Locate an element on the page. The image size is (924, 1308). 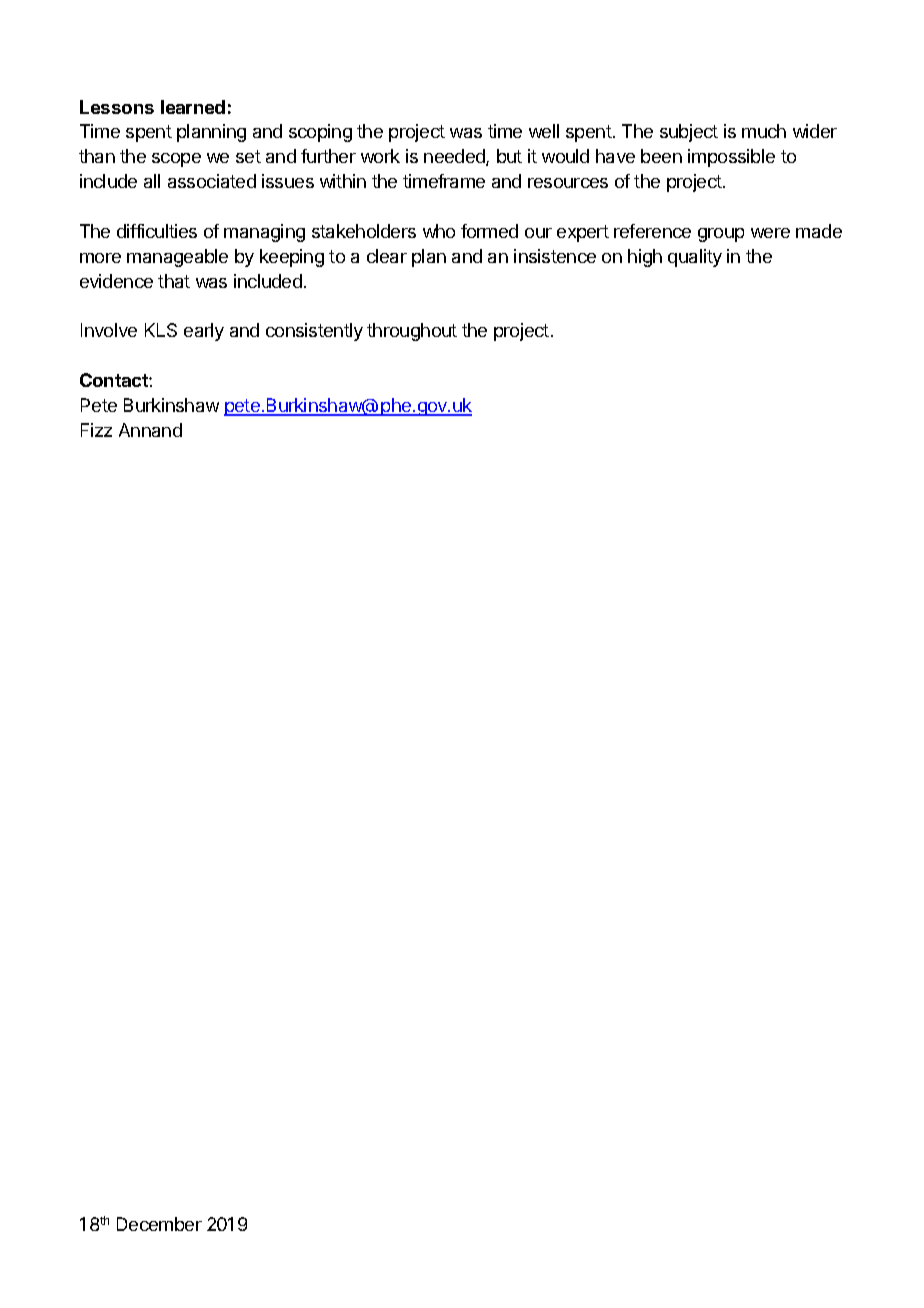
December is located at coordinates (159, 1224).
